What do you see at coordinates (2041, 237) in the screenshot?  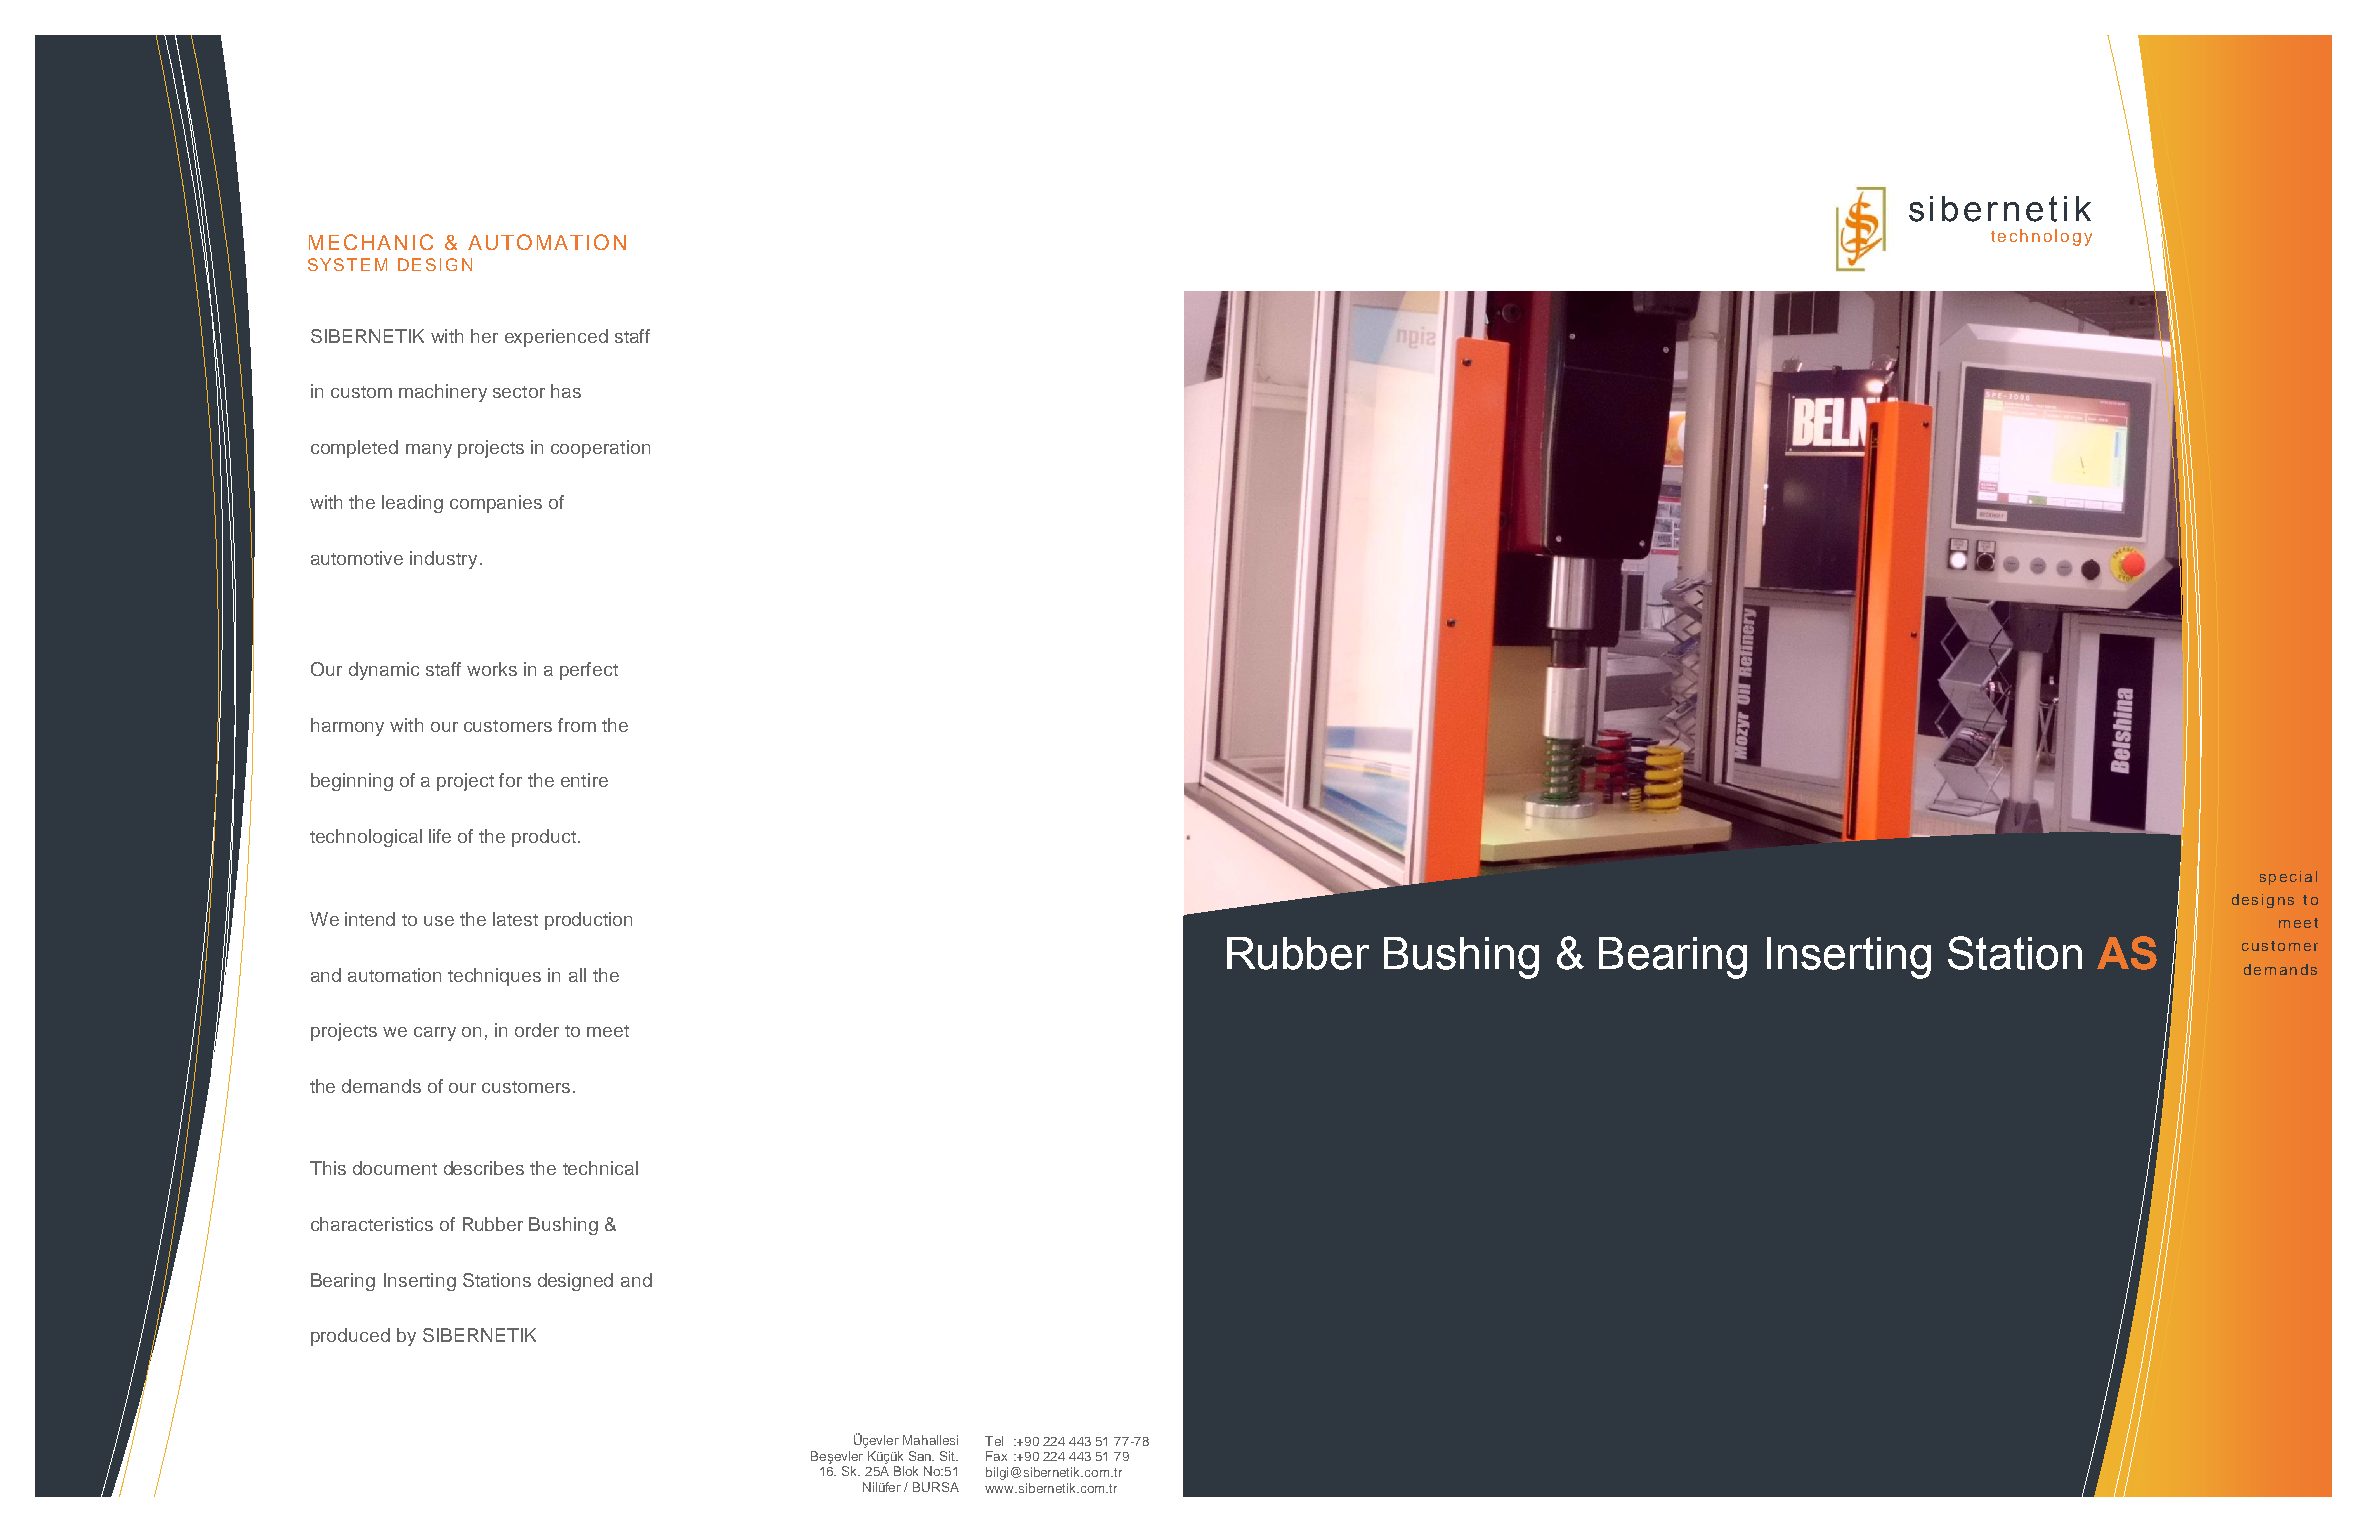 I see `technology` at bounding box center [2041, 237].
